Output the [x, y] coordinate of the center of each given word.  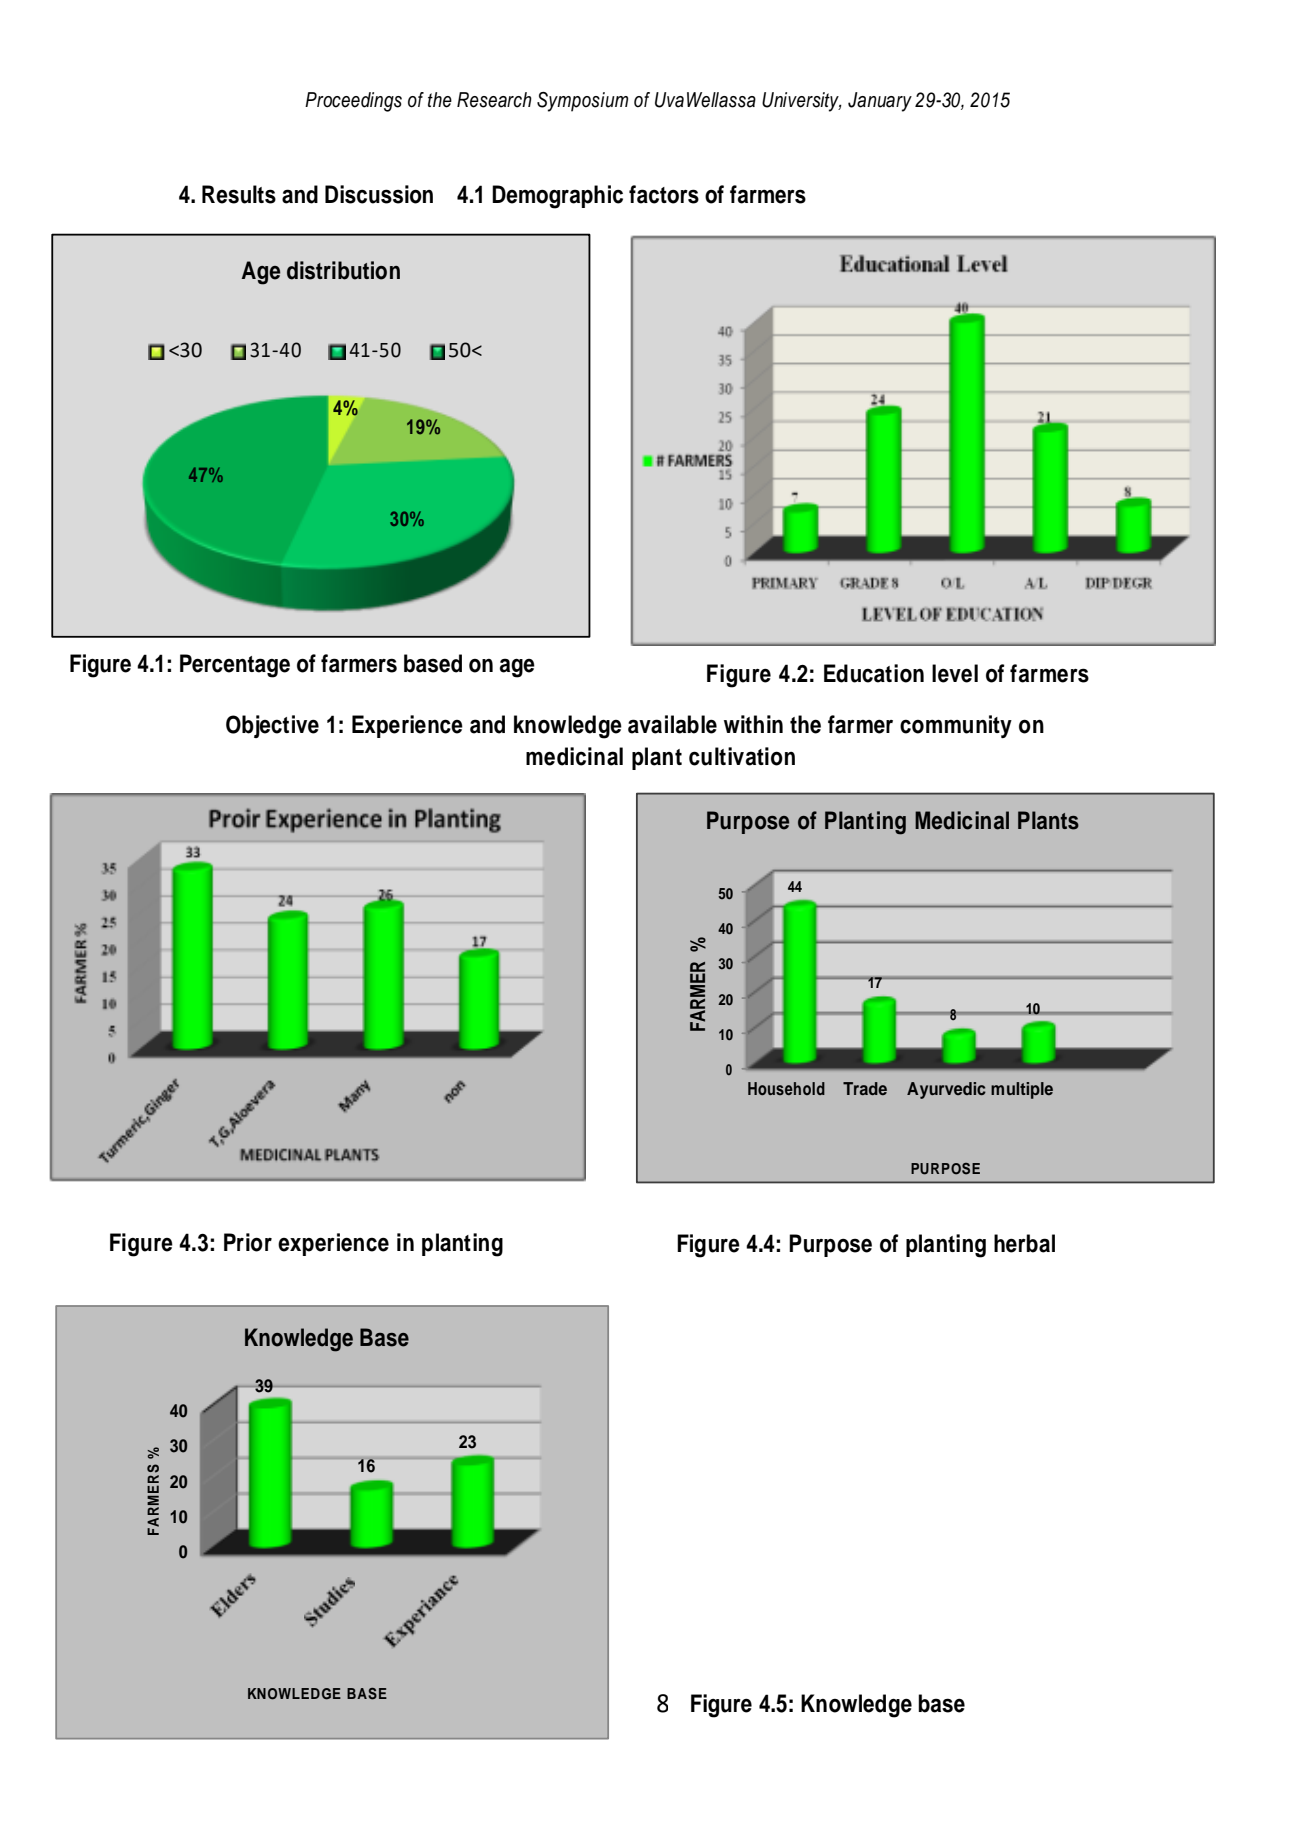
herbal [1024, 1243]
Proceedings [353, 102]
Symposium [582, 102]
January [880, 102]
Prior [248, 1242]
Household [786, 1088]
